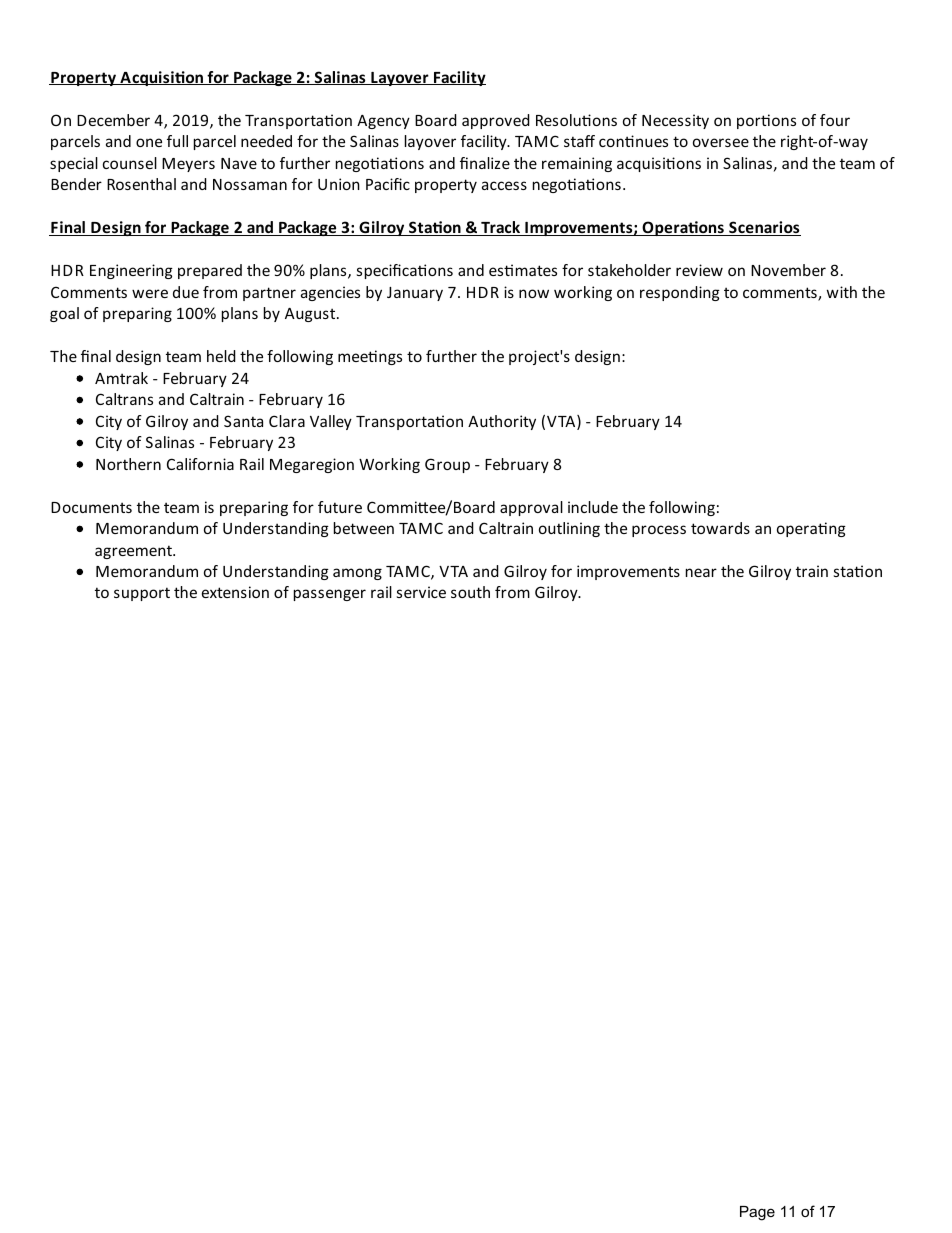 The width and height of the page is (952, 1233). What do you see at coordinates (149, 142) in the page?
I see `one` at bounding box center [149, 142].
